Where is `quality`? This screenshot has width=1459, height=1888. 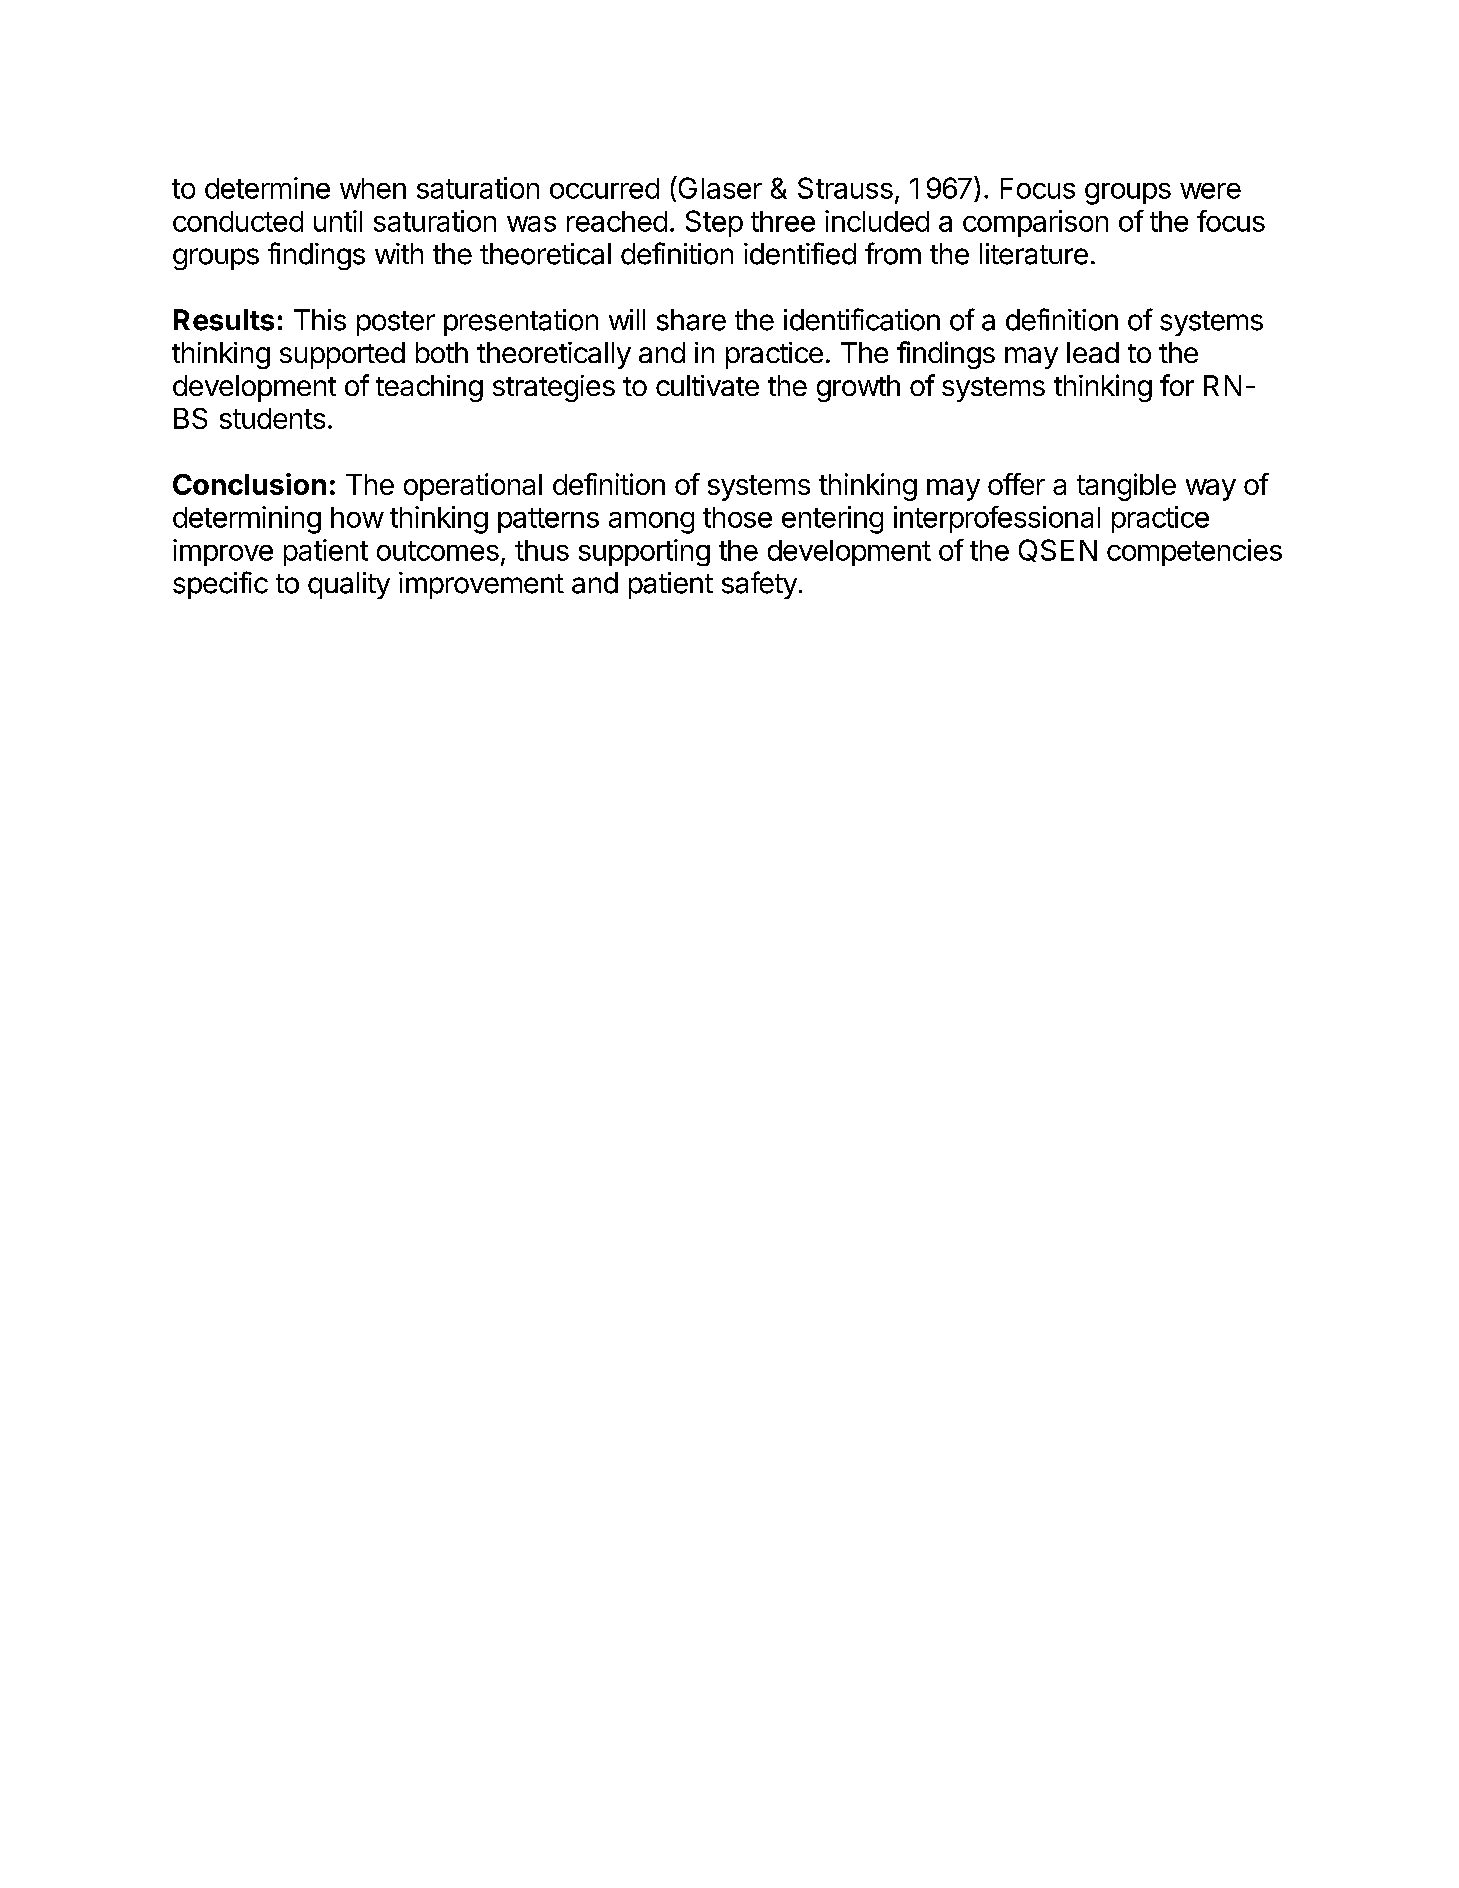 quality is located at coordinates (349, 585).
